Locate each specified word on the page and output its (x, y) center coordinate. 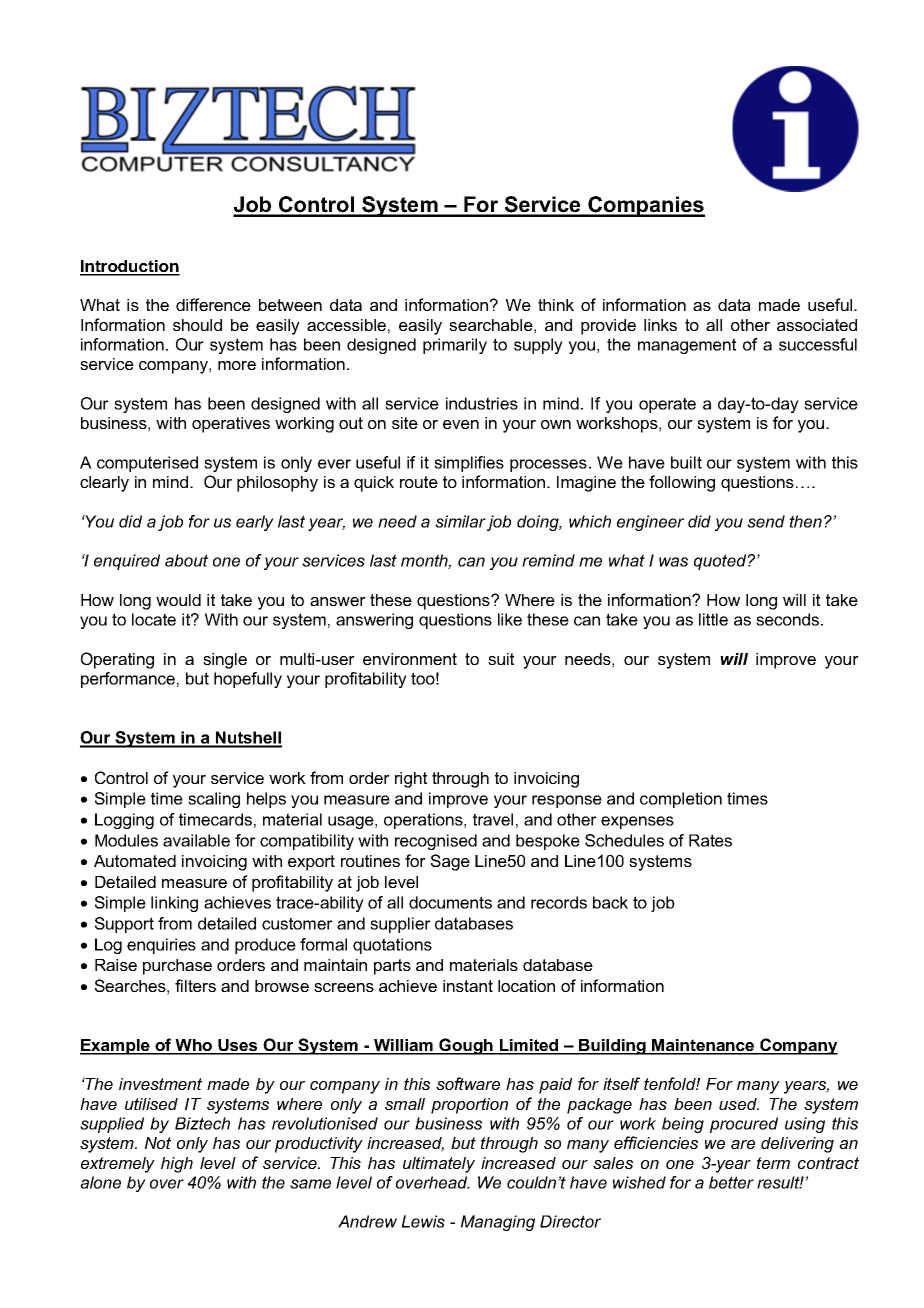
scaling (214, 800)
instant (468, 986)
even (461, 424)
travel (493, 819)
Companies (645, 206)
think (556, 305)
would (178, 600)
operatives (231, 425)
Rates (710, 840)
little (713, 619)
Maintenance (703, 1046)
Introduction (130, 267)
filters (195, 985)
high (177, 1165)
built (686, 462)
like (510, 619)
